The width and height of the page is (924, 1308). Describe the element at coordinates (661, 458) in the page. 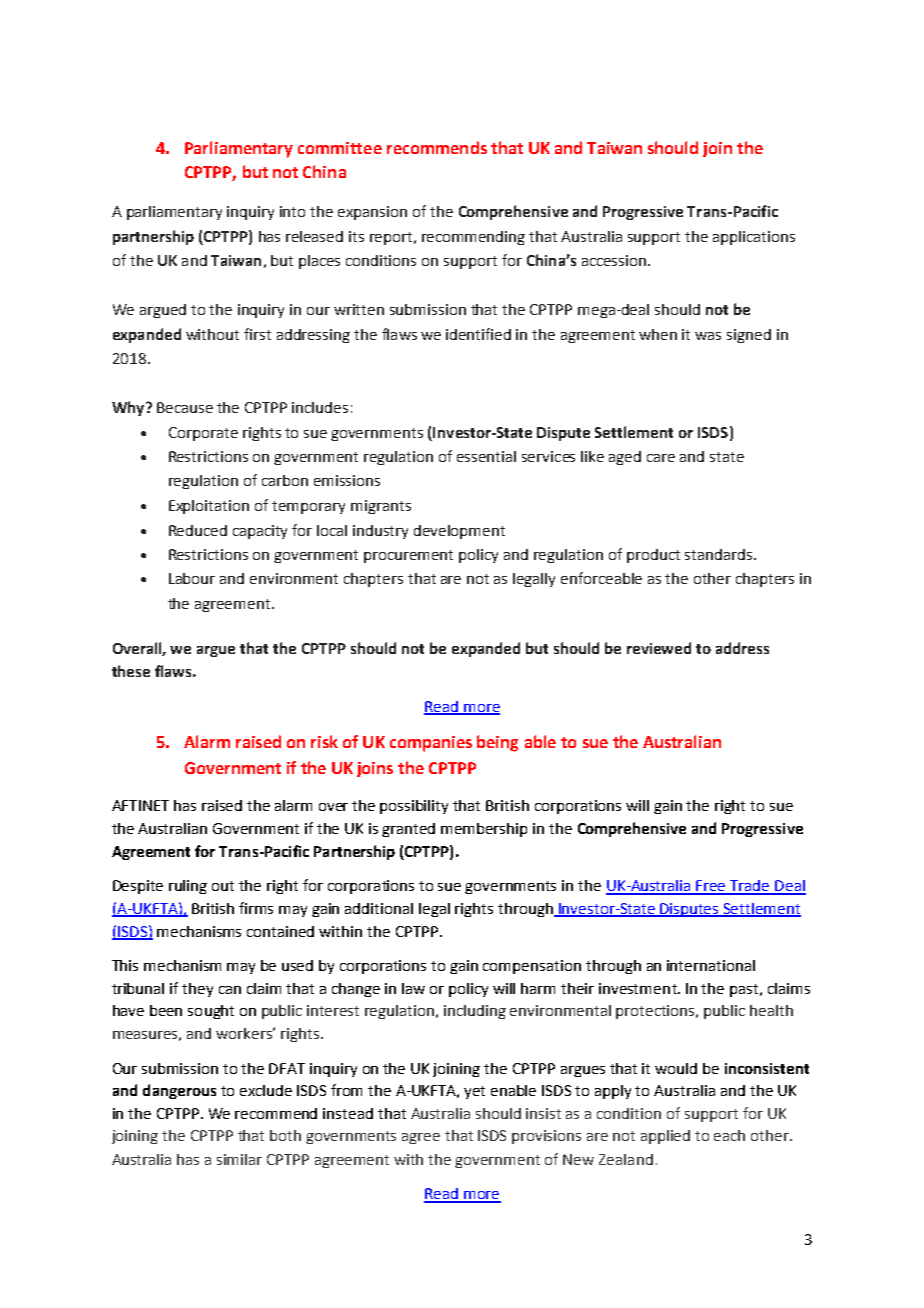

I see `care` at that location.
